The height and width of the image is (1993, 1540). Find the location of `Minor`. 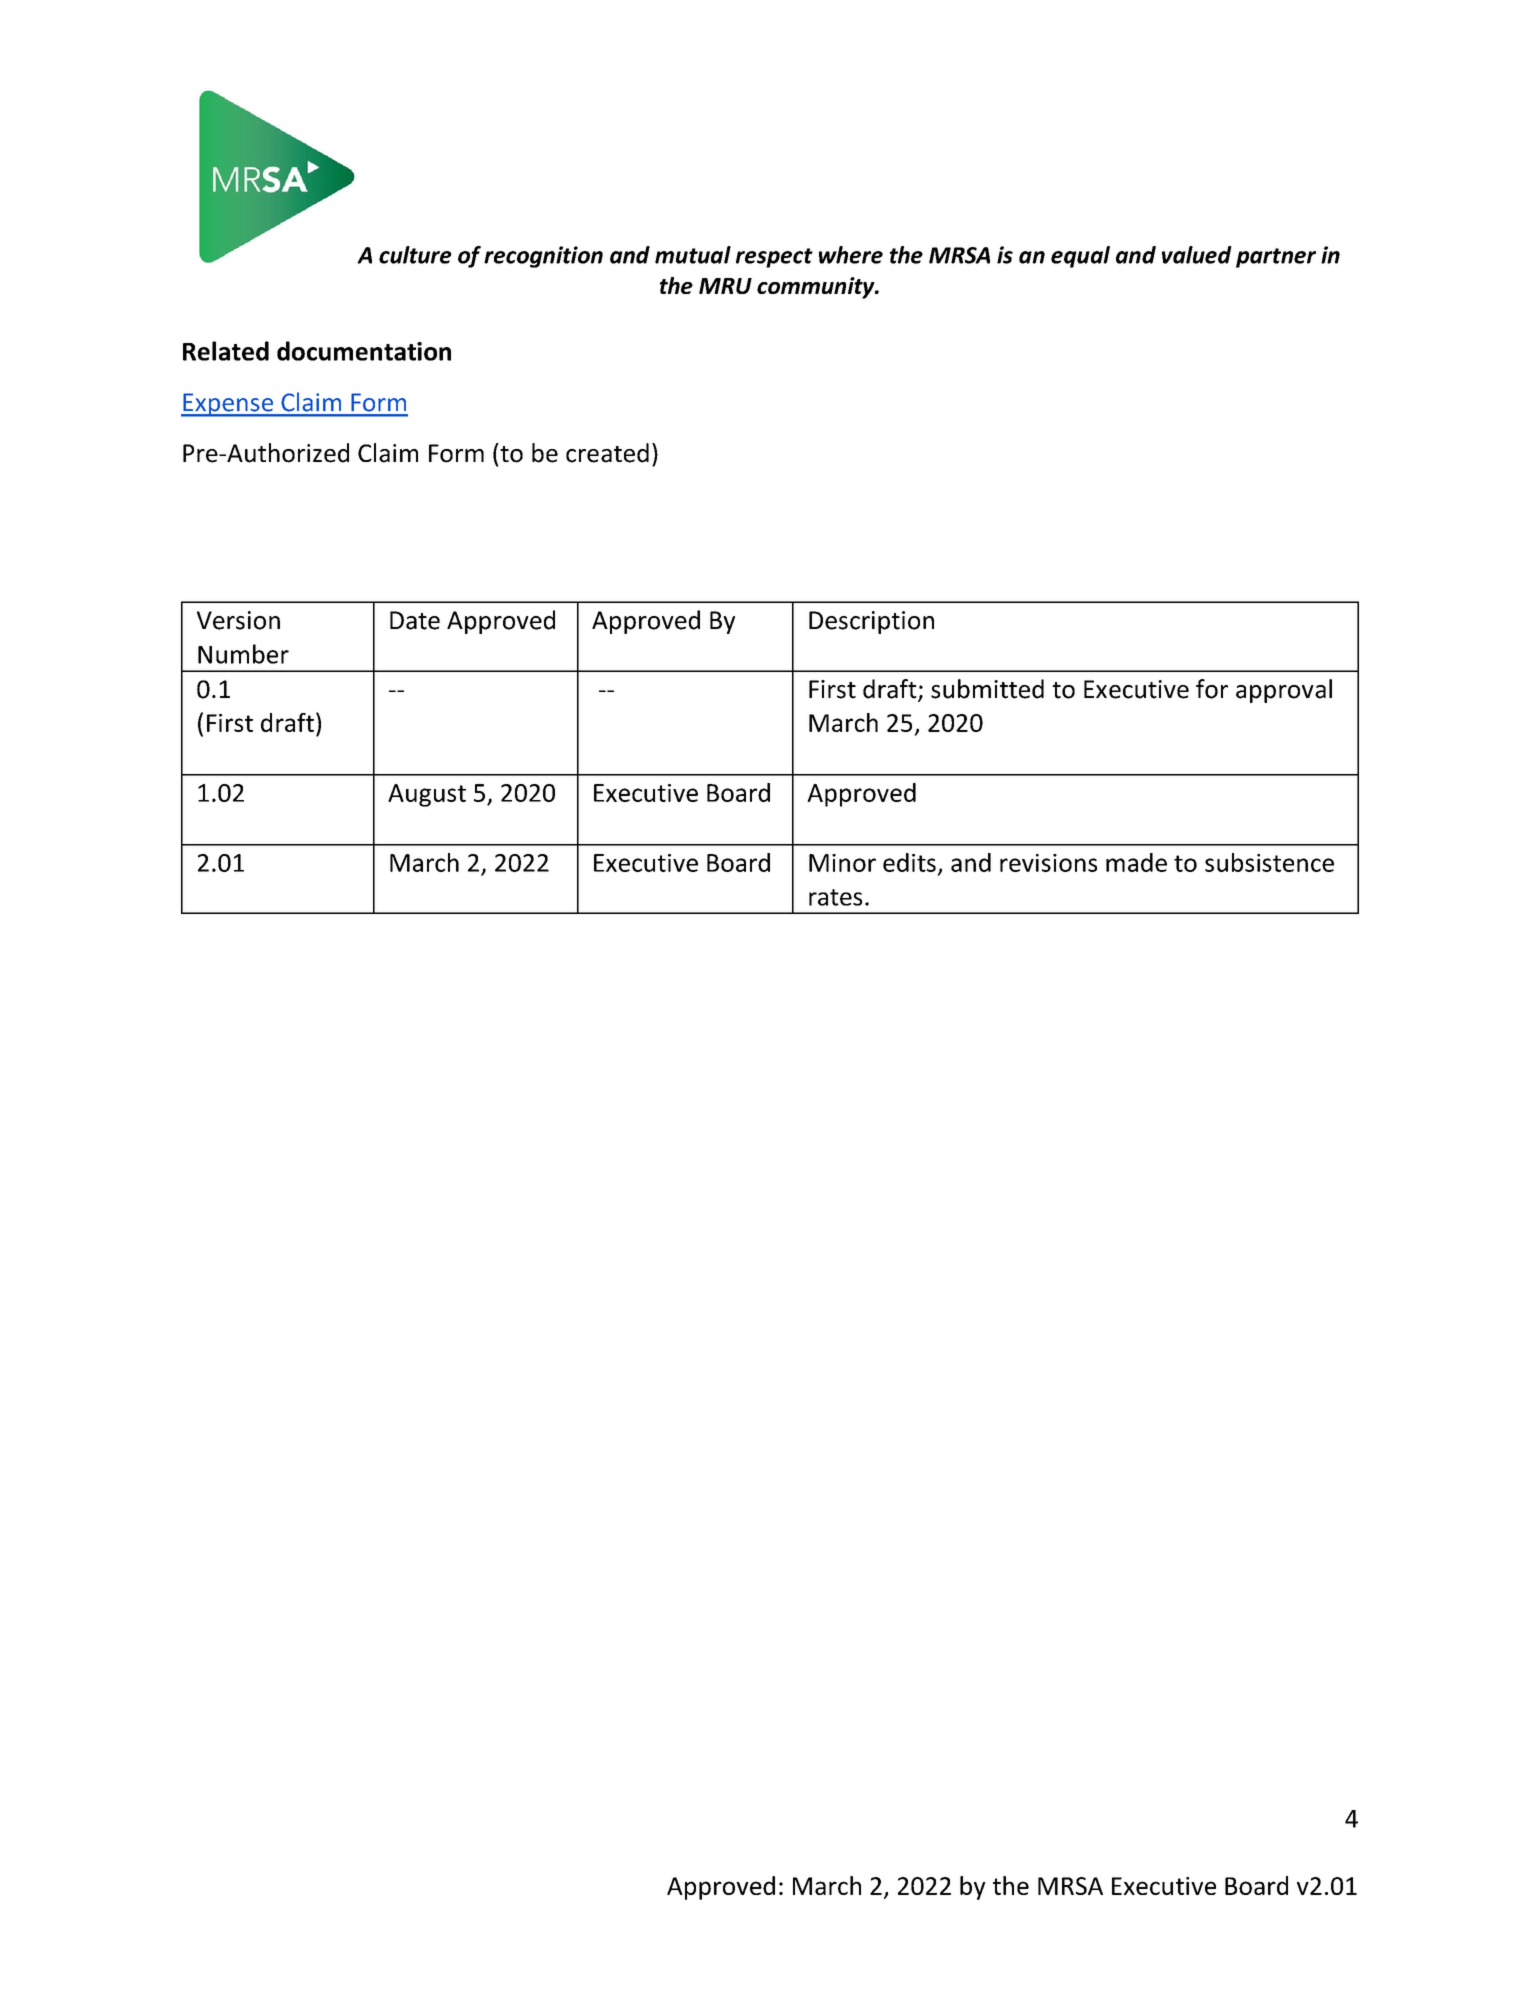

Minor is located at coordinates (842, 863).
